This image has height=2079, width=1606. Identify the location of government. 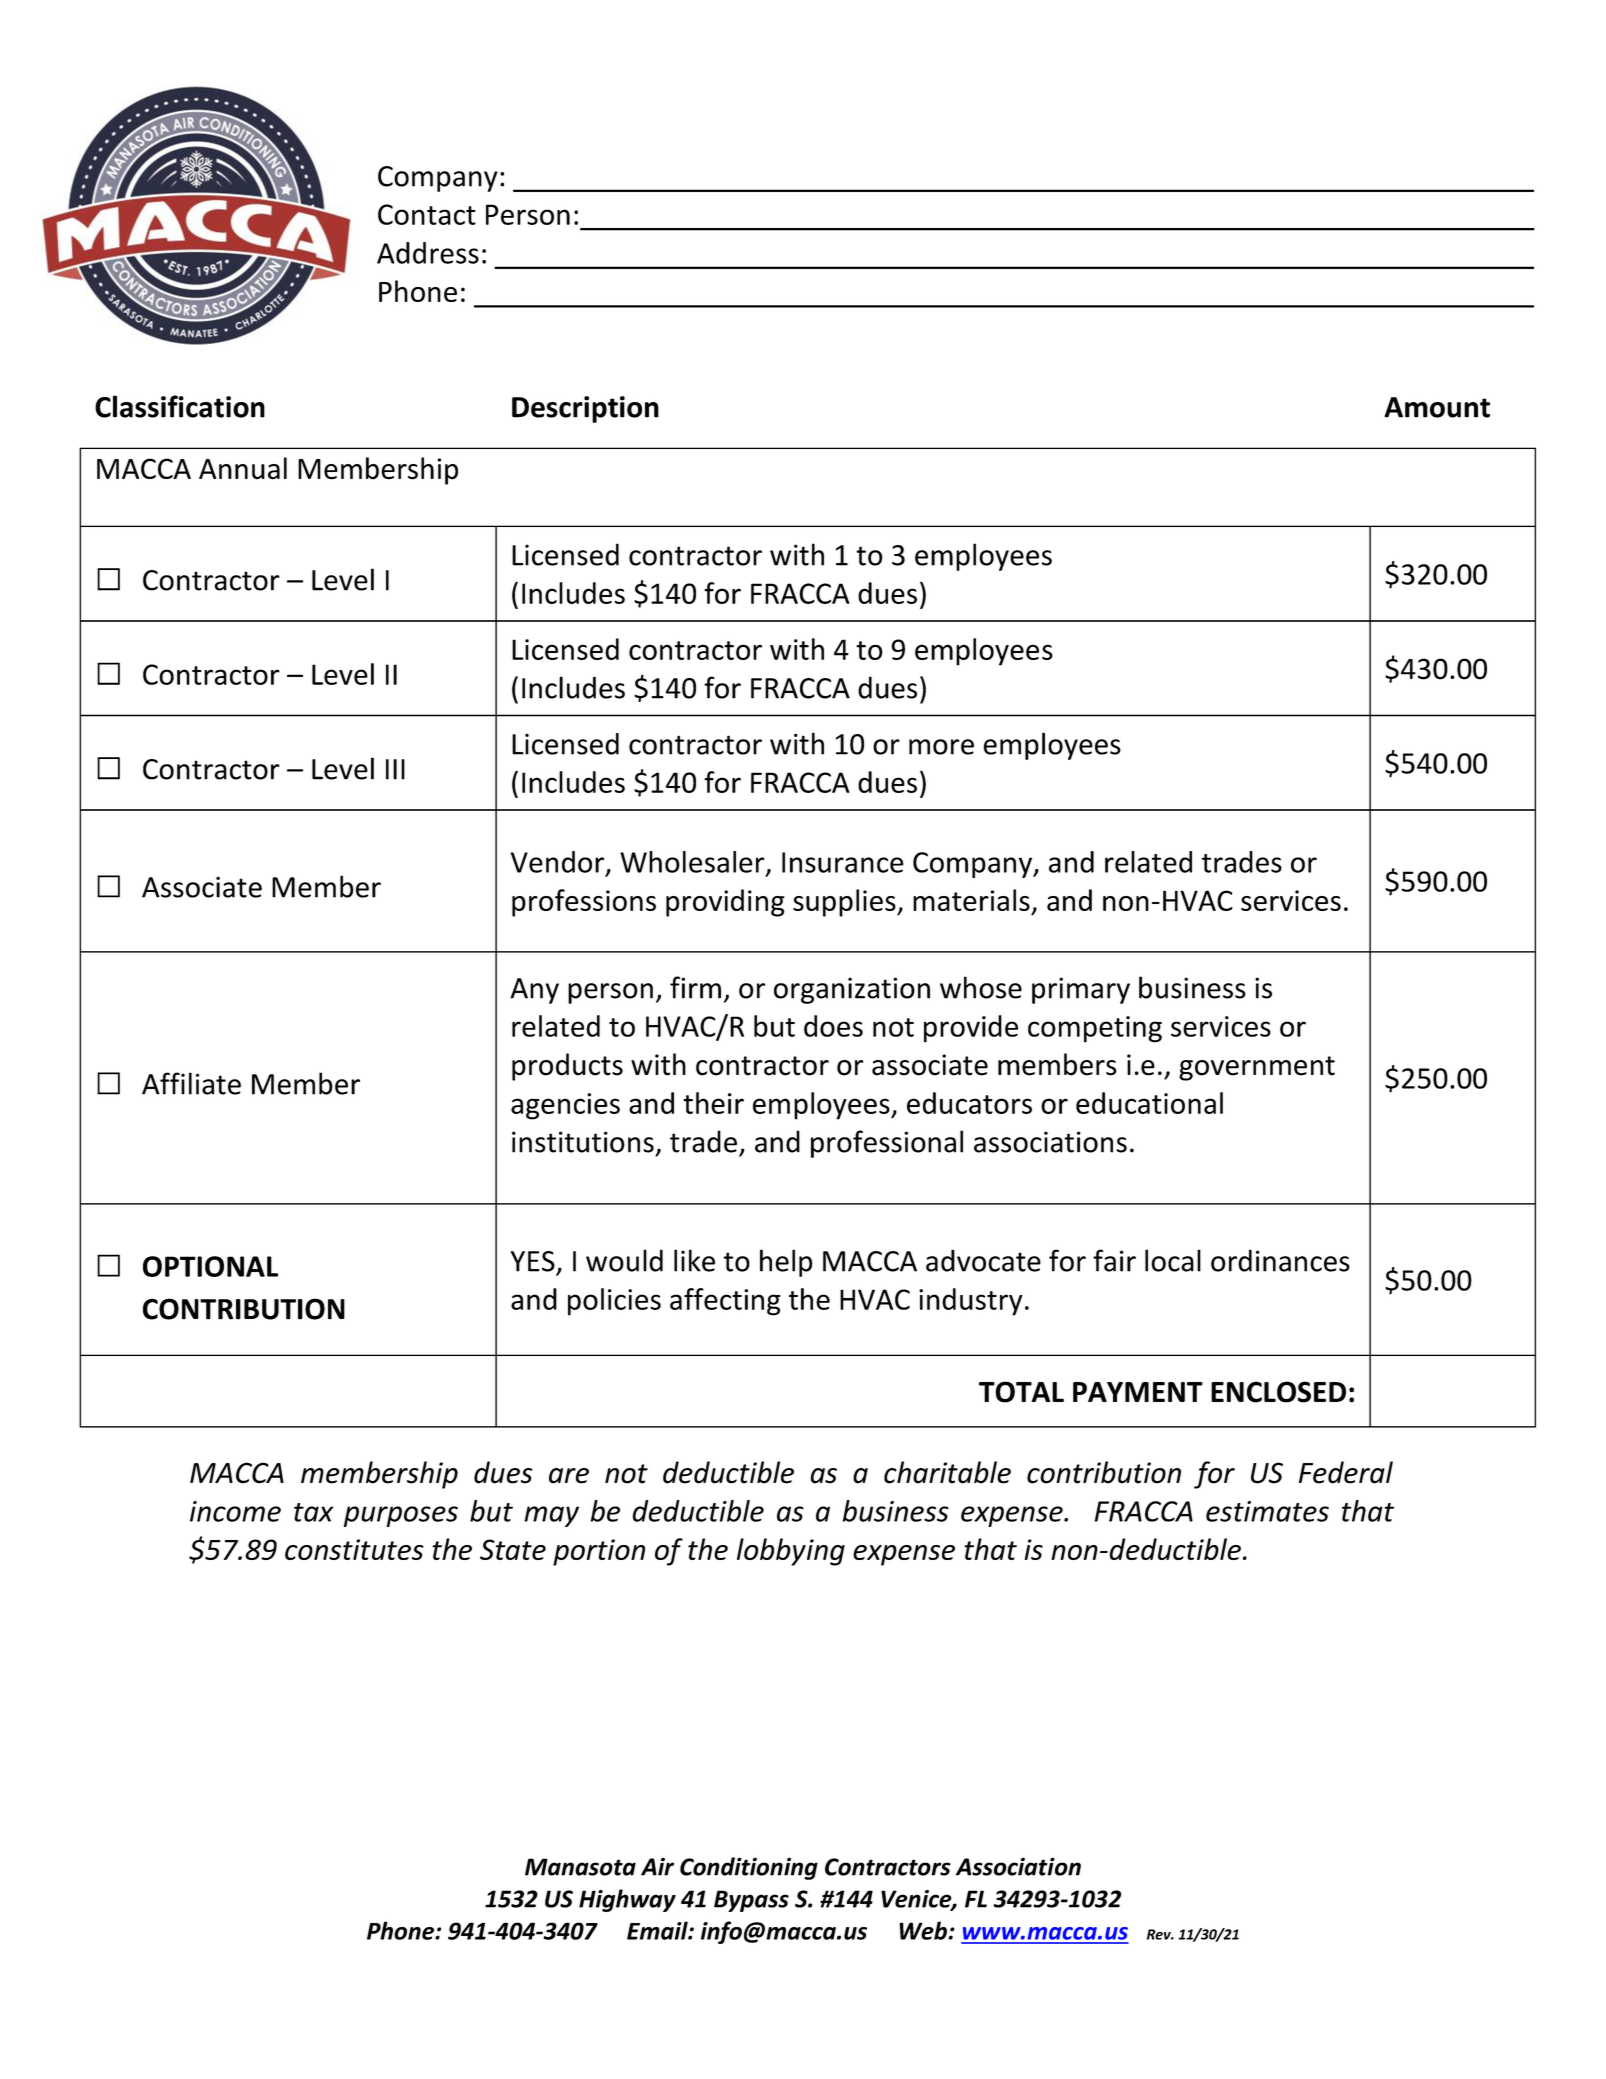
(1257, 1068).
